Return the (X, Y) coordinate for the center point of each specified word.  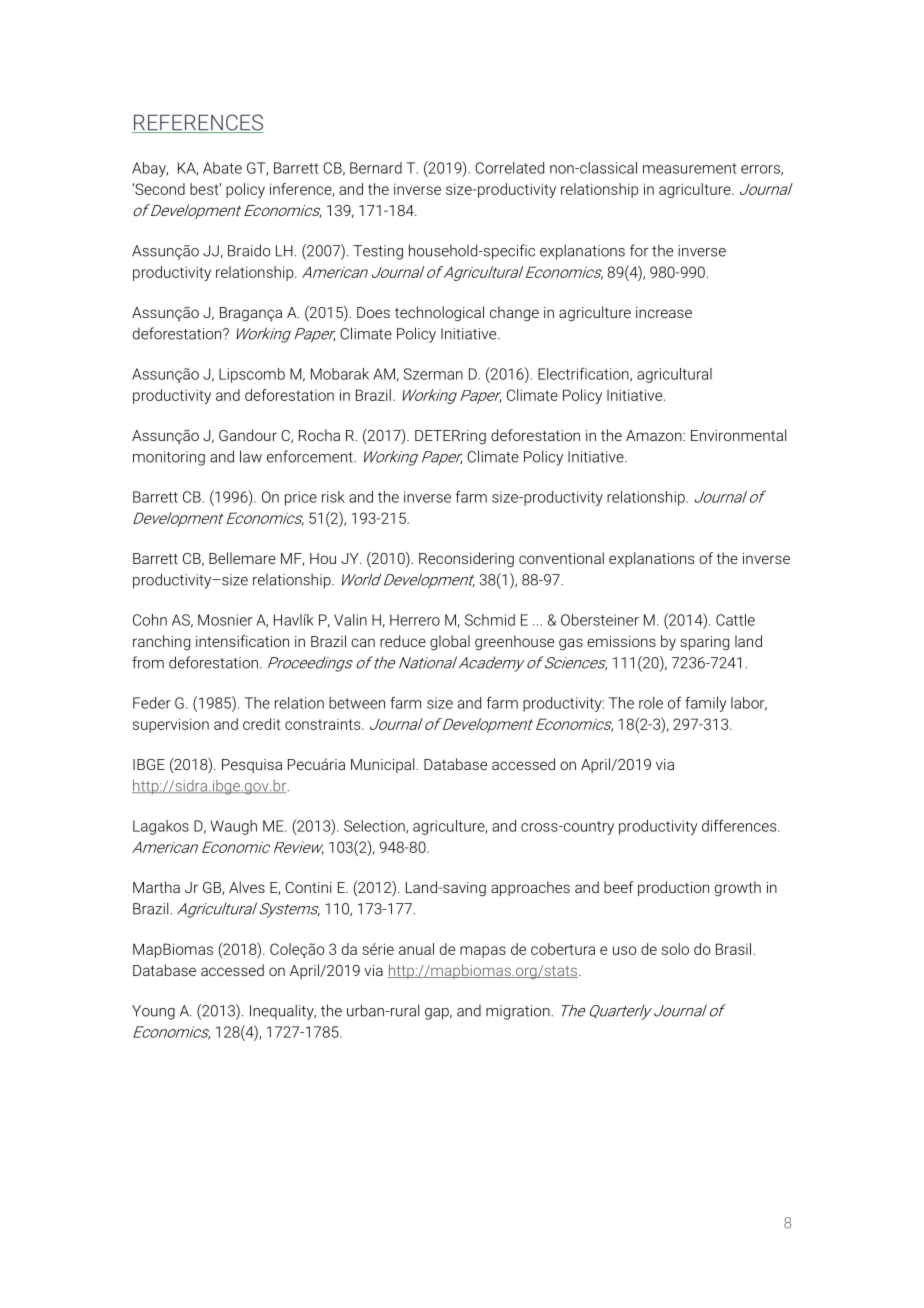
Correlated (509, 168)
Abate (222, 168)
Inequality (283, 1012)
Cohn (150, 620)
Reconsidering (466, 560)
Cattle (735, 620)
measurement (690, 168)
